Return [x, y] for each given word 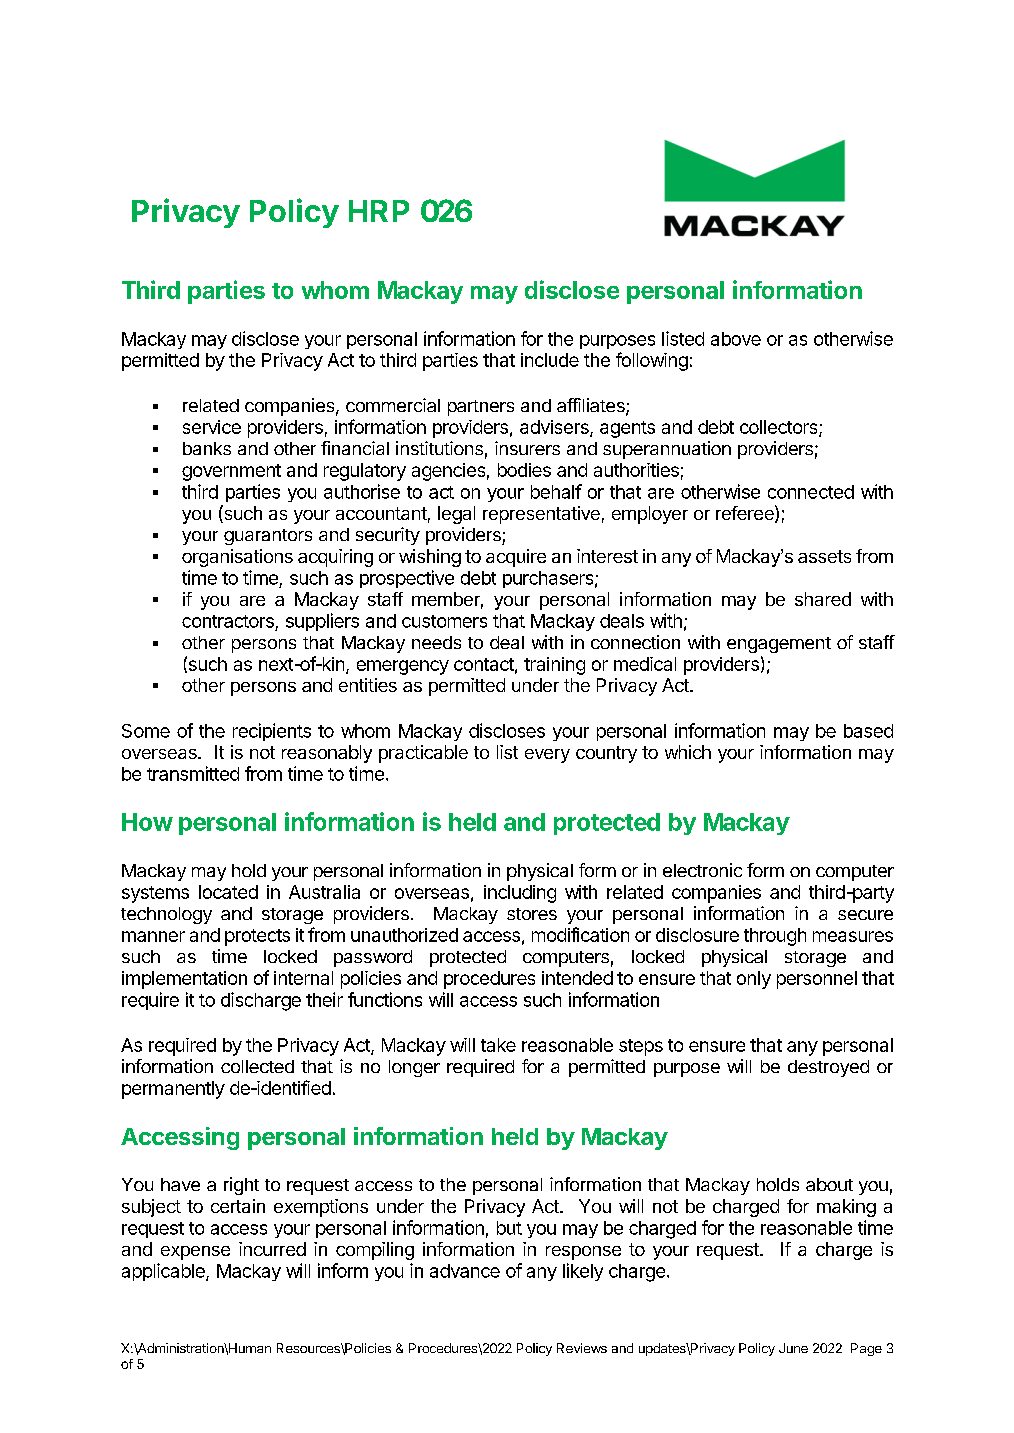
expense [195, 1253]
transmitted [193, 773]
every [547, 756]
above [736, 339]
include [550, 360]
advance [465, 1271]
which [688, 752]
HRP [379, 211]
